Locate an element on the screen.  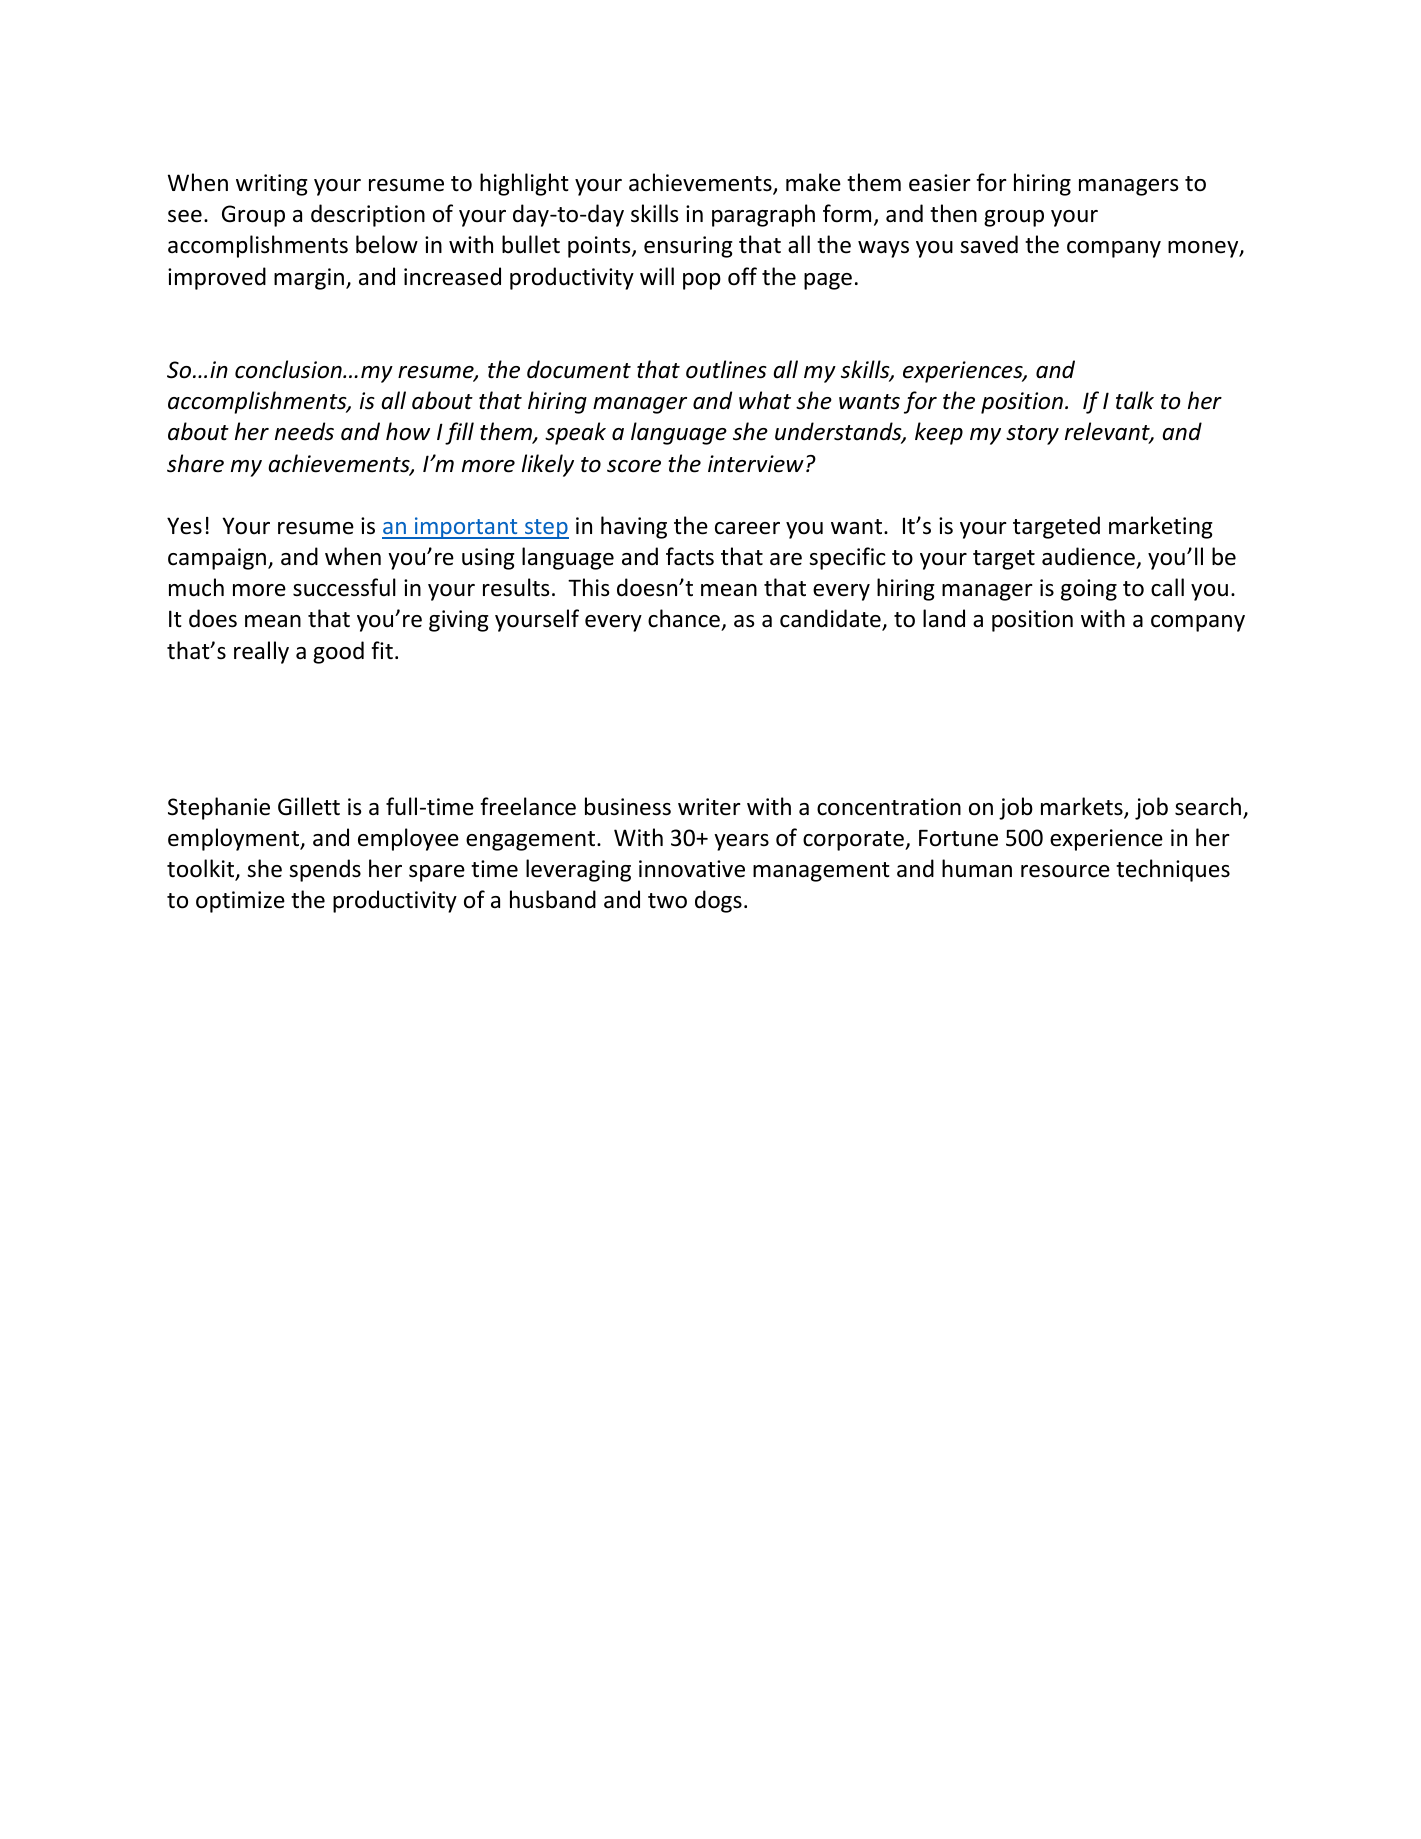
campaign is located at coordinates (218, 559).
